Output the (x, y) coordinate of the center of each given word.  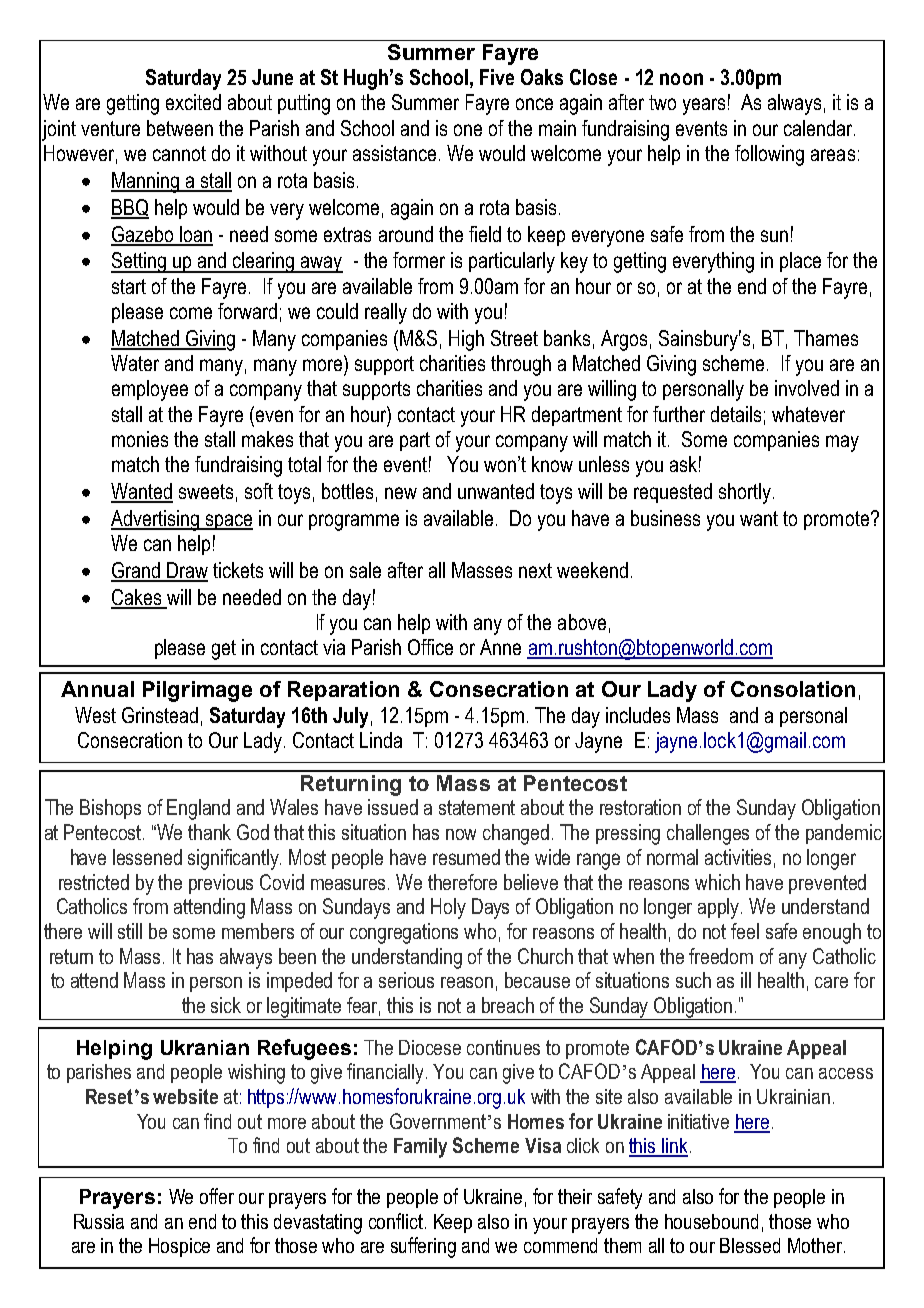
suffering (423, 1247)
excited (193, 102)
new (401, 493)
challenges (708, 834)
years (704, 106)
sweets (206, 491)
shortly (746, 493)
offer (217, 1196)
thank (209, 832)
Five (497, 77)
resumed (466, 857)
